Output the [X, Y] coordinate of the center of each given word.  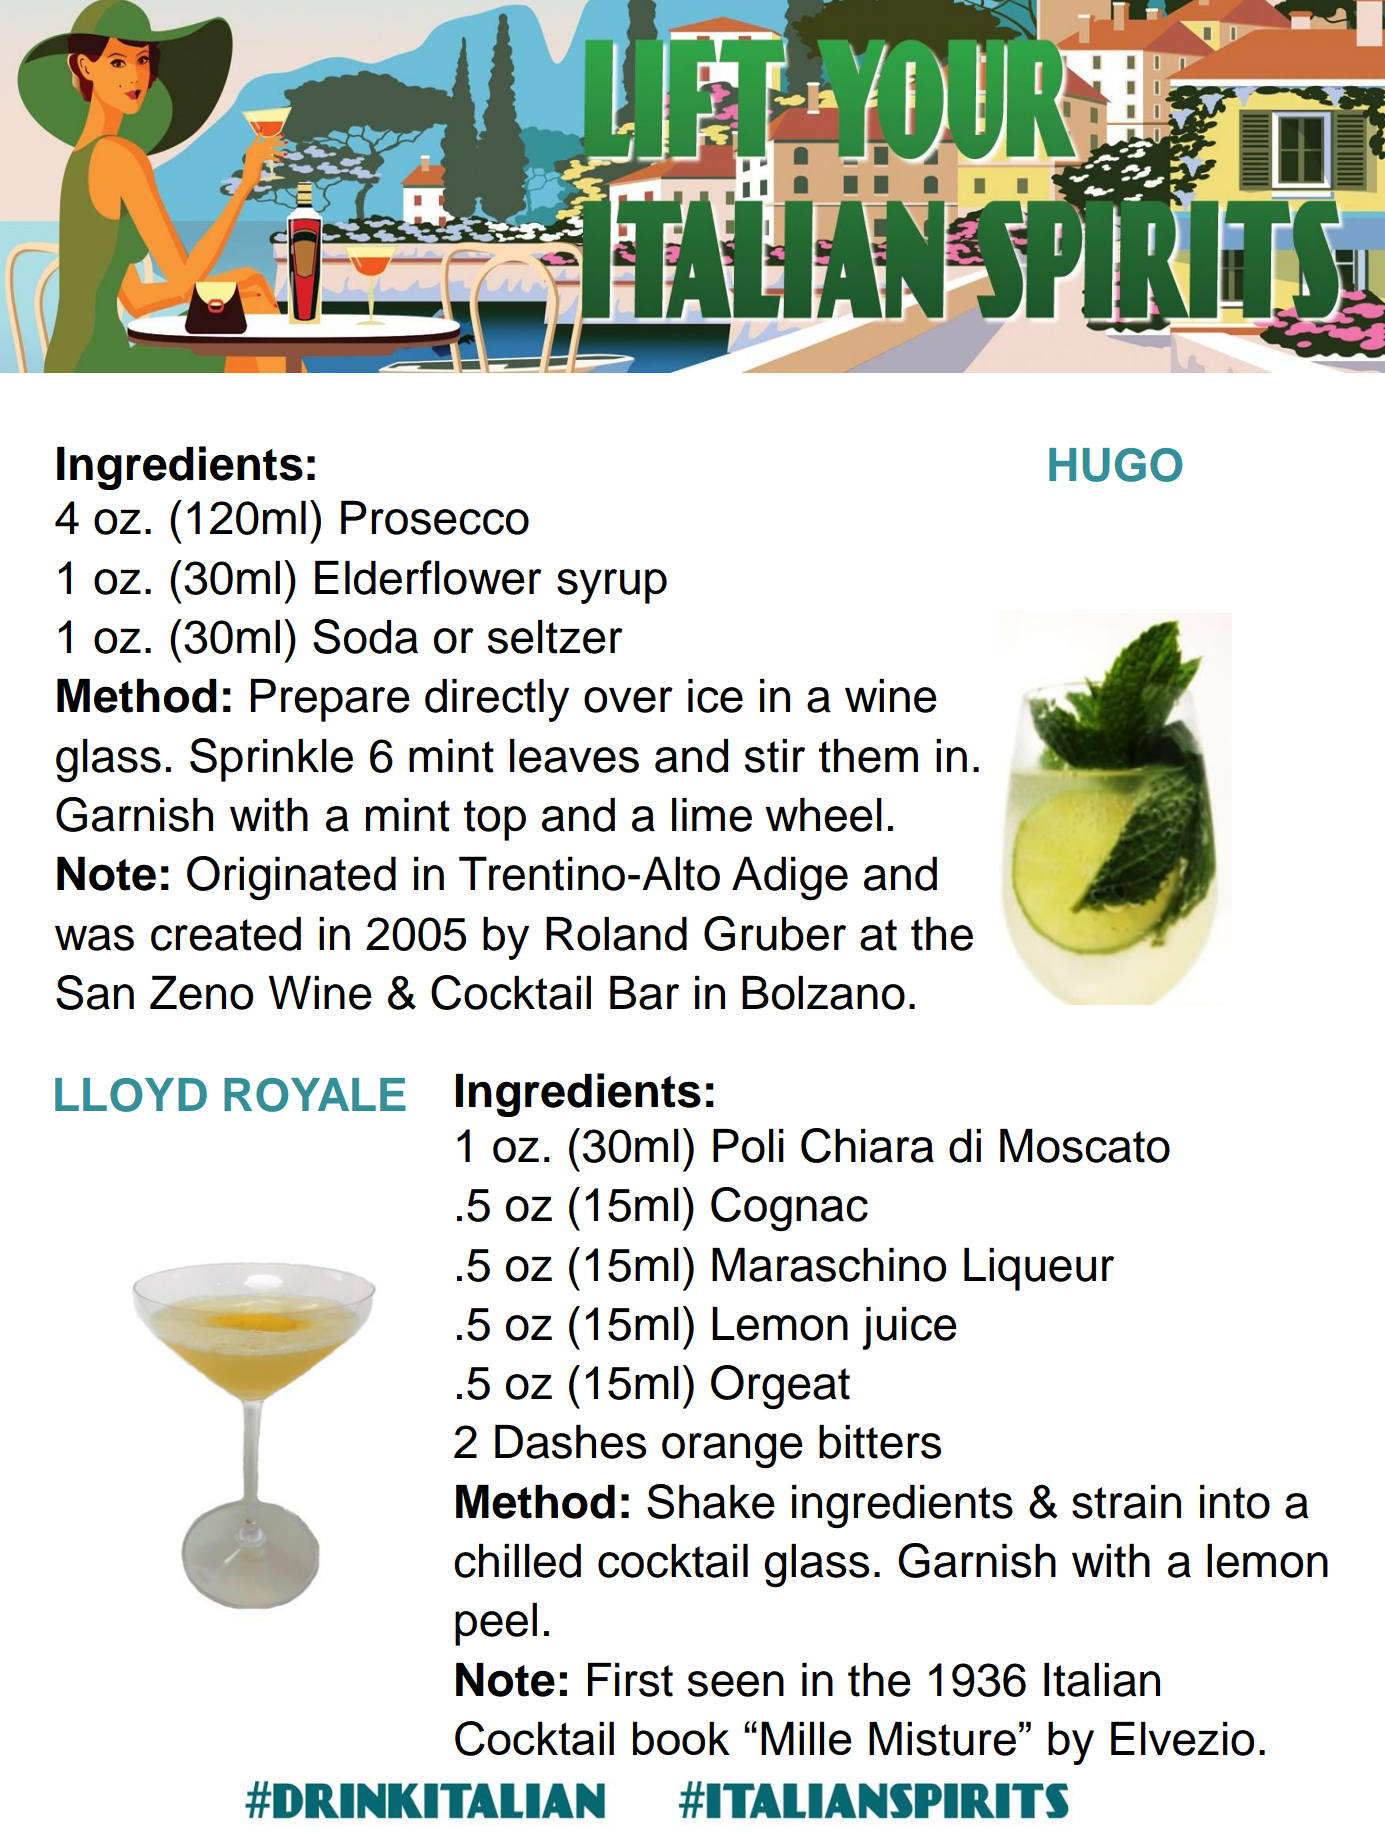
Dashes [570, 1442]
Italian [1102, 1680]
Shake [711, 1501]
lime [712, 815]
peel [496, 1624]
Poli [748, 1146]
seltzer [555, 637]
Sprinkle [271, 760]
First [630, 1680]
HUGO [1115, 465]
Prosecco [435, 517]
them [868, 756]
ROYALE [315, 1095]
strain [1126, 1502]
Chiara [867, 1145]
